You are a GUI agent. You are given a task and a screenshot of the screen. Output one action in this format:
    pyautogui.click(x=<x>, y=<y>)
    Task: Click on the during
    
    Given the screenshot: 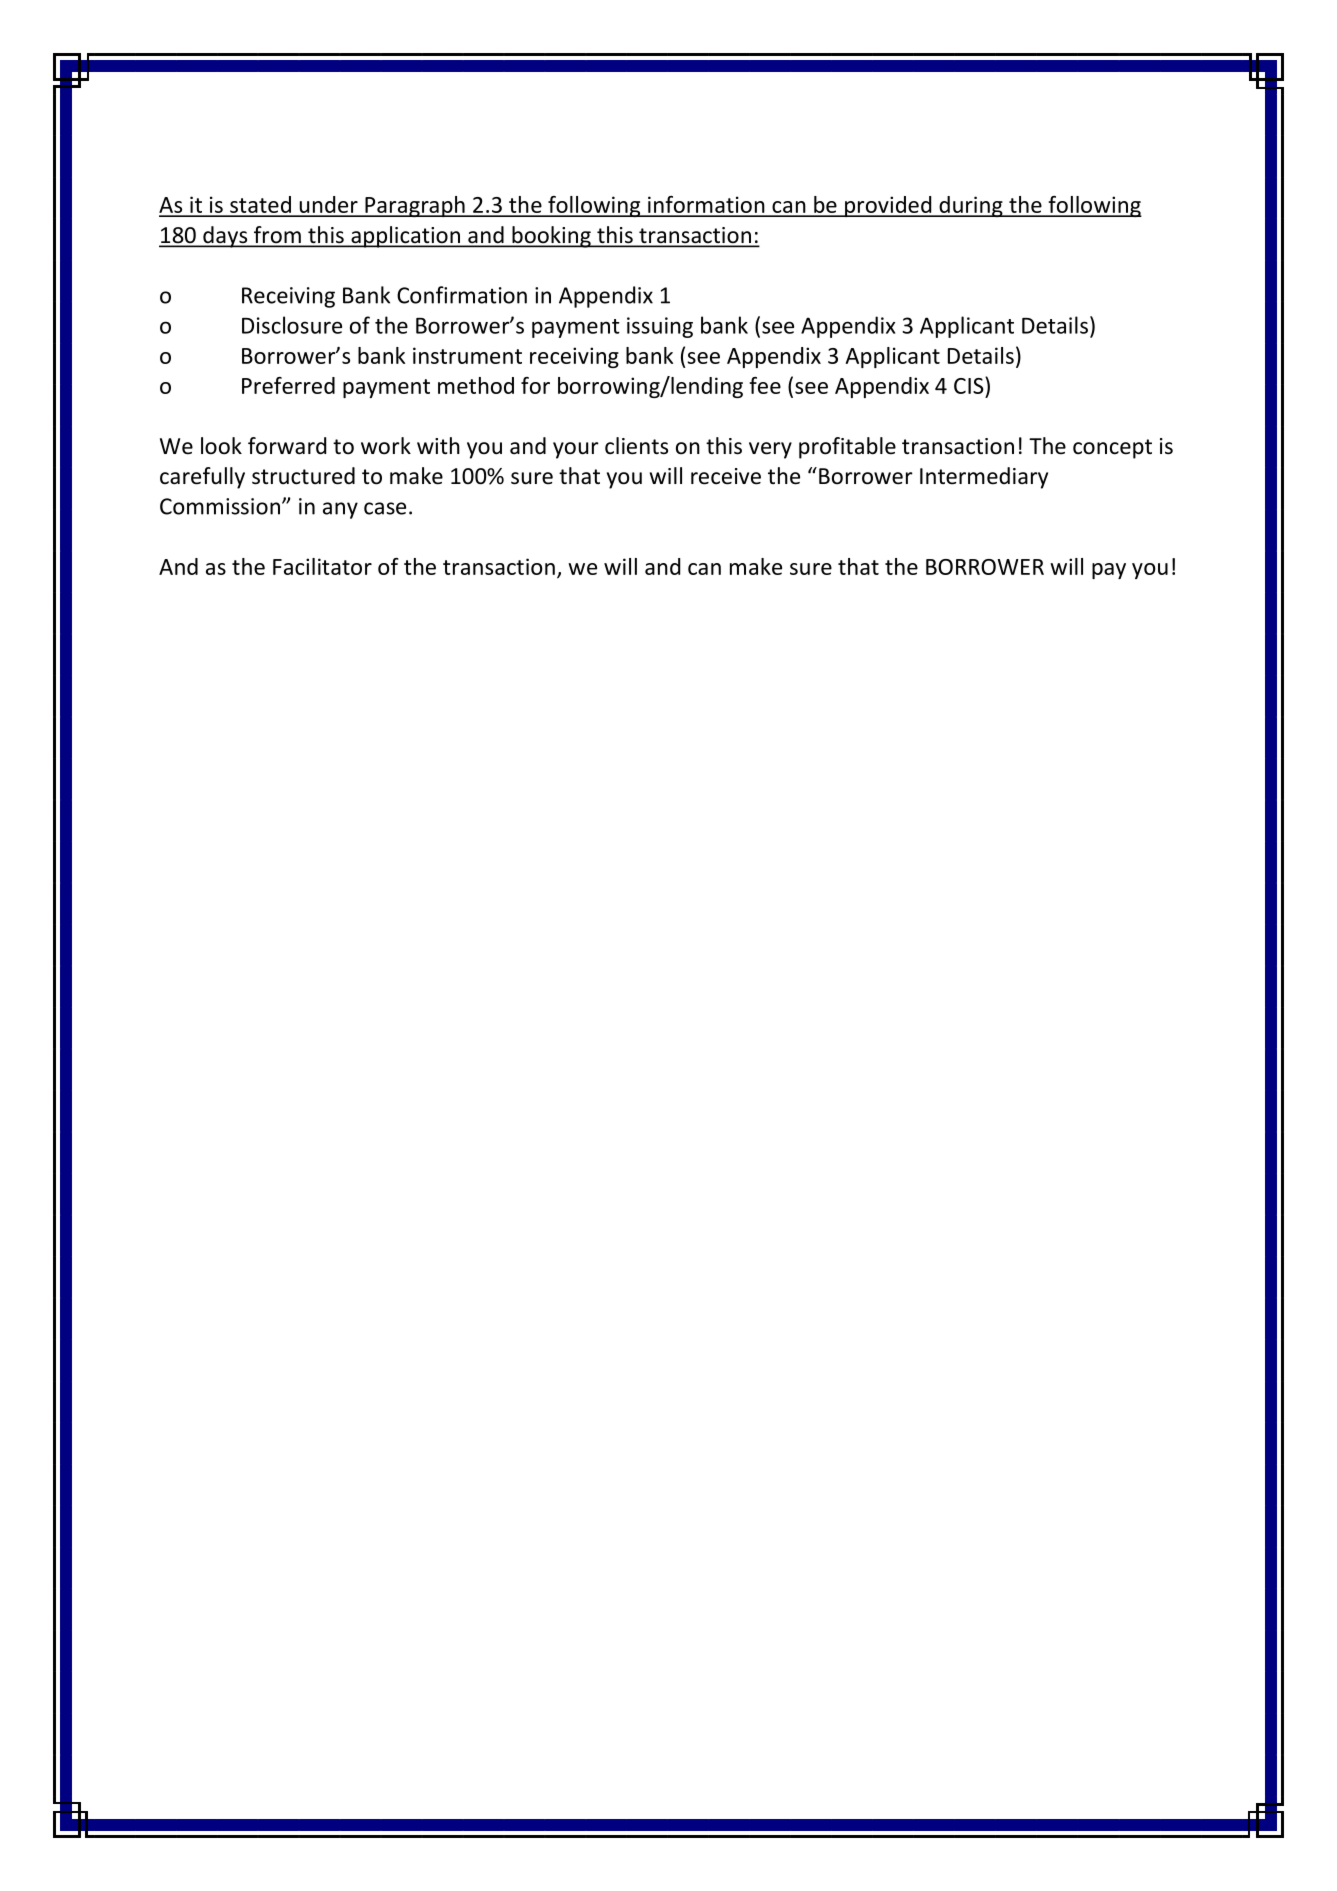 What is the action you would take?
    pyautogui.click(x=971, y=206)
